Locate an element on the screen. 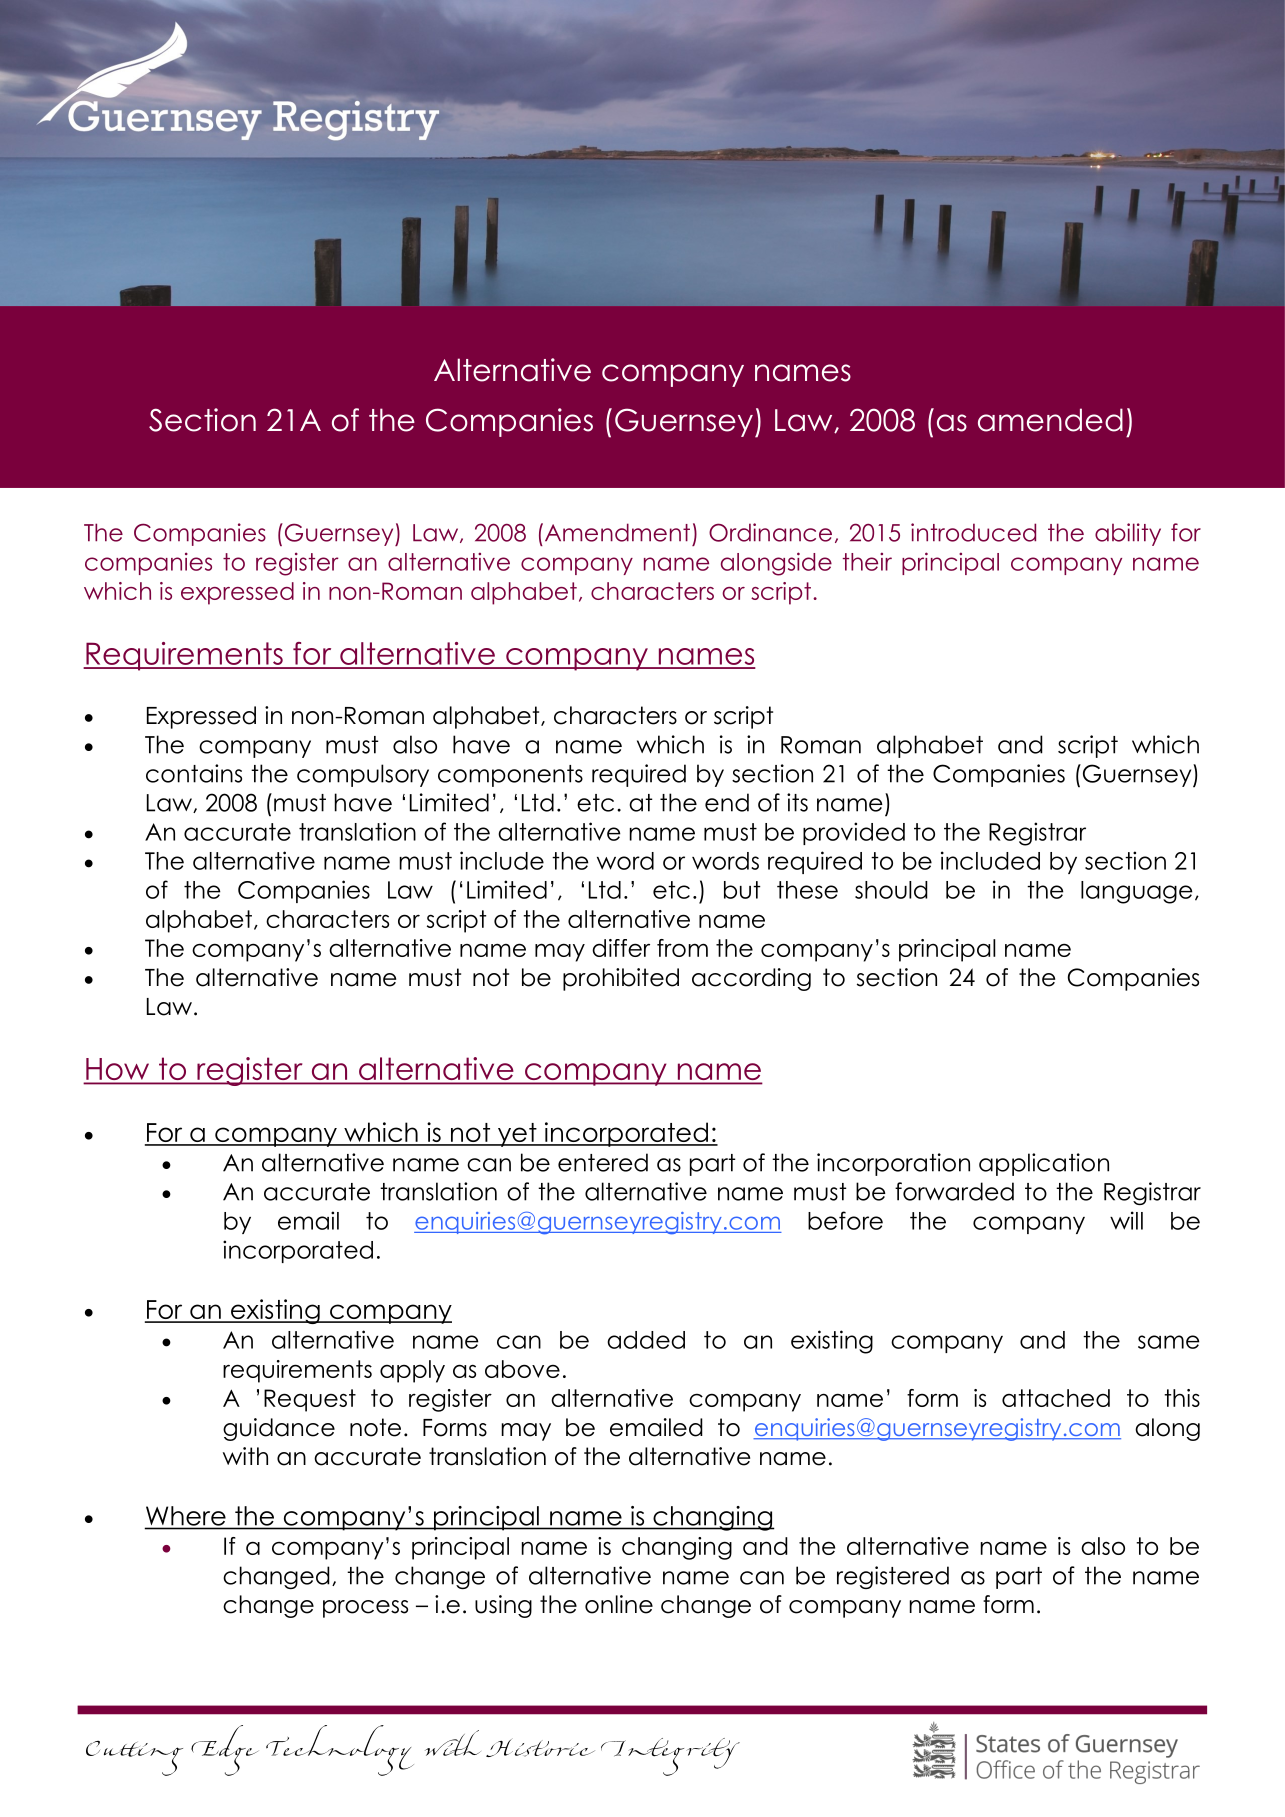 This screenshot has width=1285, height=1817. provided is located at coordinates (854, 833).
